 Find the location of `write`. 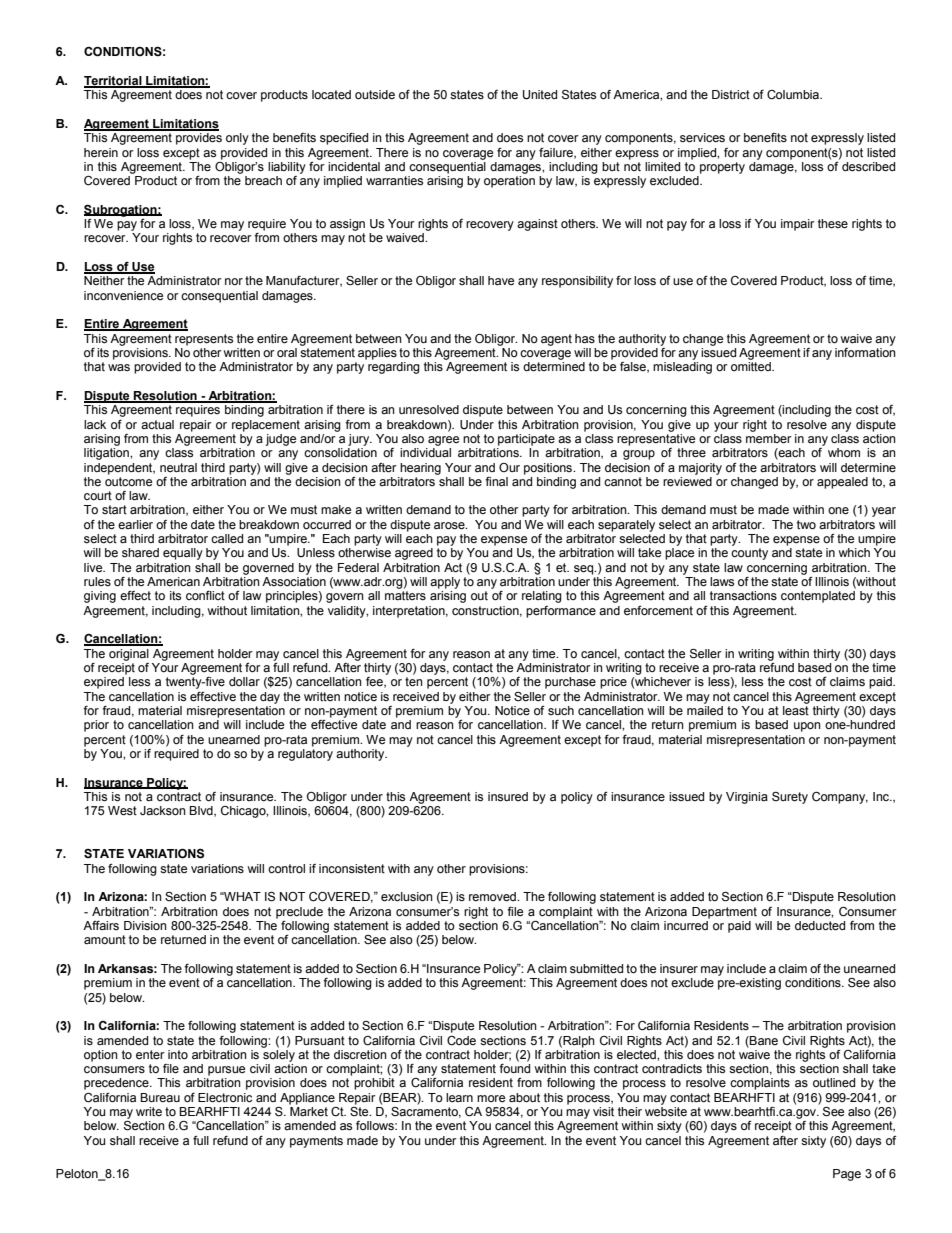

write is located at coordinates (149, 1111).
